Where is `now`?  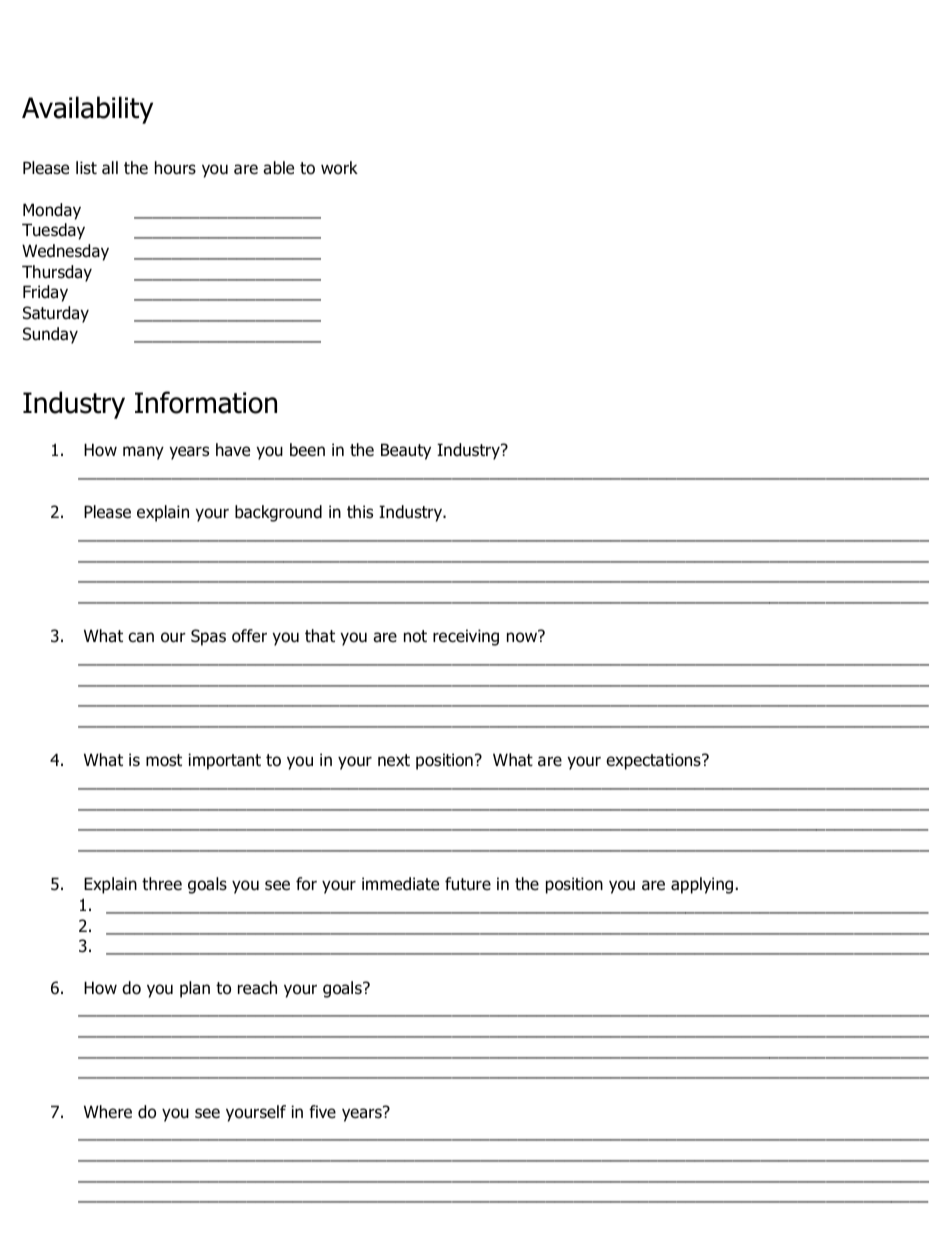 now is located at coordinates (523, 637).
